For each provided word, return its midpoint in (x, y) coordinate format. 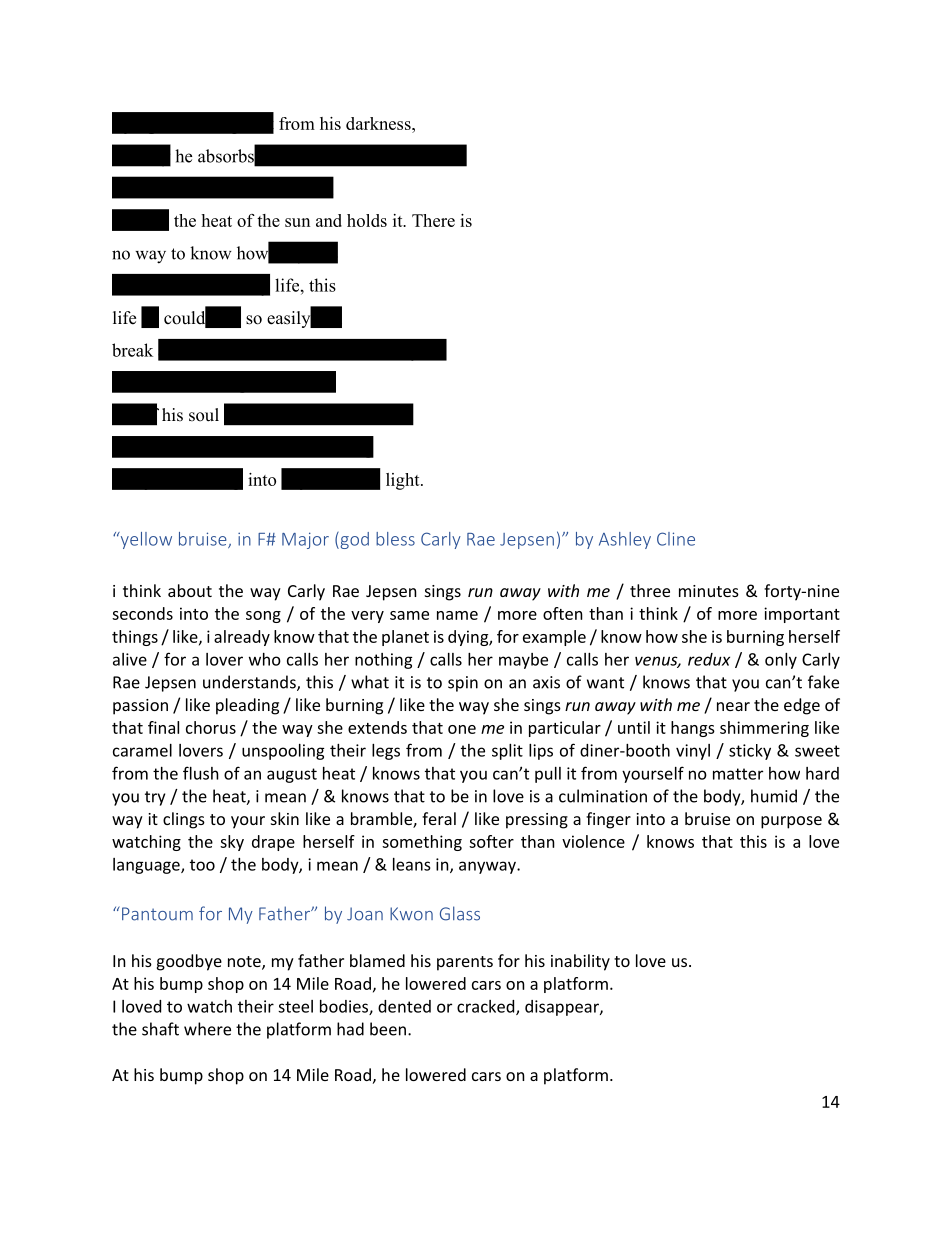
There (433, 220)
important (802, 615)
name (457, 615)
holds (367, 220)
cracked (487, 1007)
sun (297, 222)
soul (204, 415)
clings (184, 820)
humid (774, 796)
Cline (676, 539)
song (263, 617)
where (207, 1029)
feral (439, 818)
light (404, 481)
